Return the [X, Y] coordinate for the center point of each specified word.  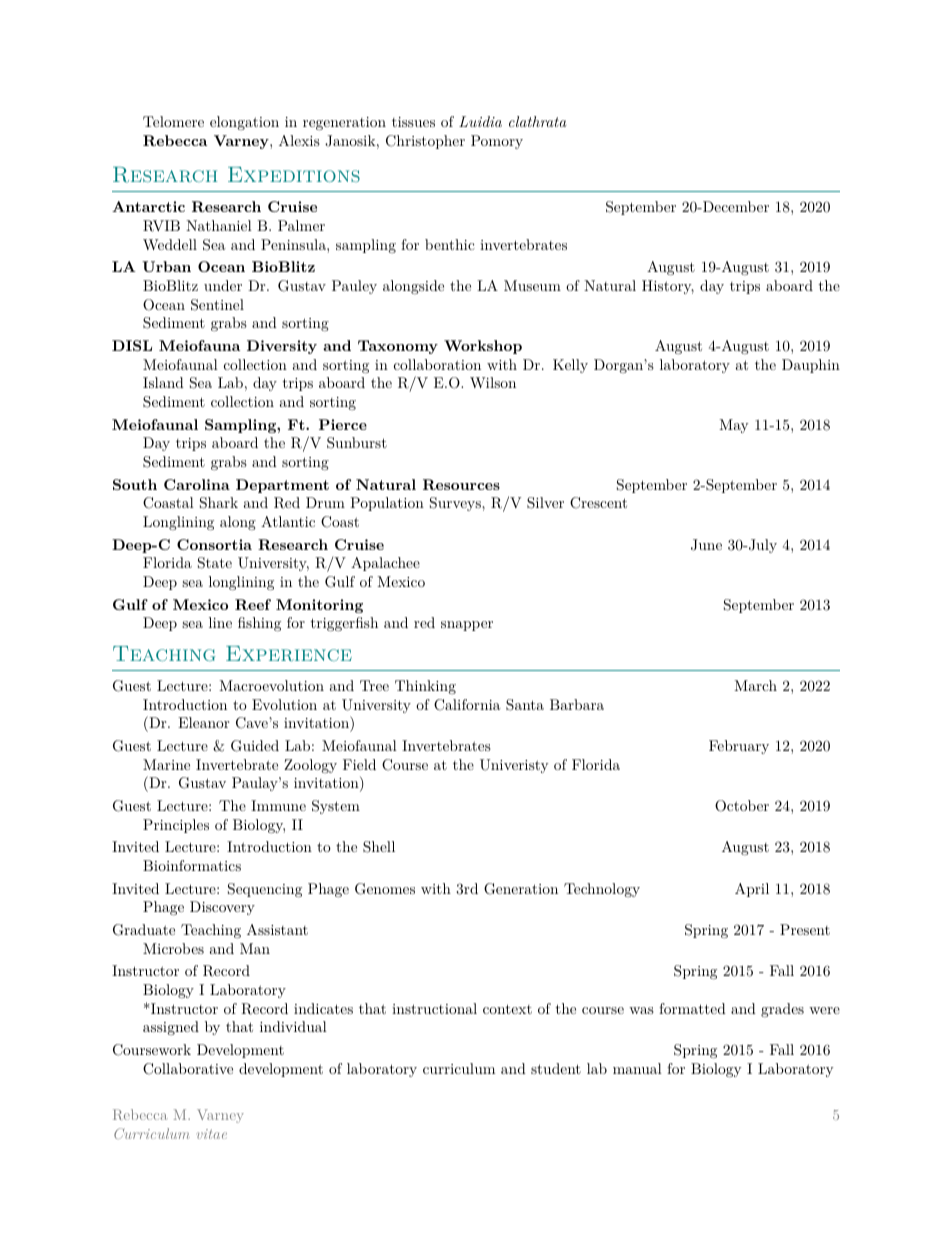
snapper [467, 626]
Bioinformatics [192, 865]
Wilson [493, 382]
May [733, 426]
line [220, 622]
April [752, 890]
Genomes [385, 889]
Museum [532, 285]
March [755, 685]
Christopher [425, 142]
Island [163, 382]
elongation [244, 123]
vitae [212, 1134]
